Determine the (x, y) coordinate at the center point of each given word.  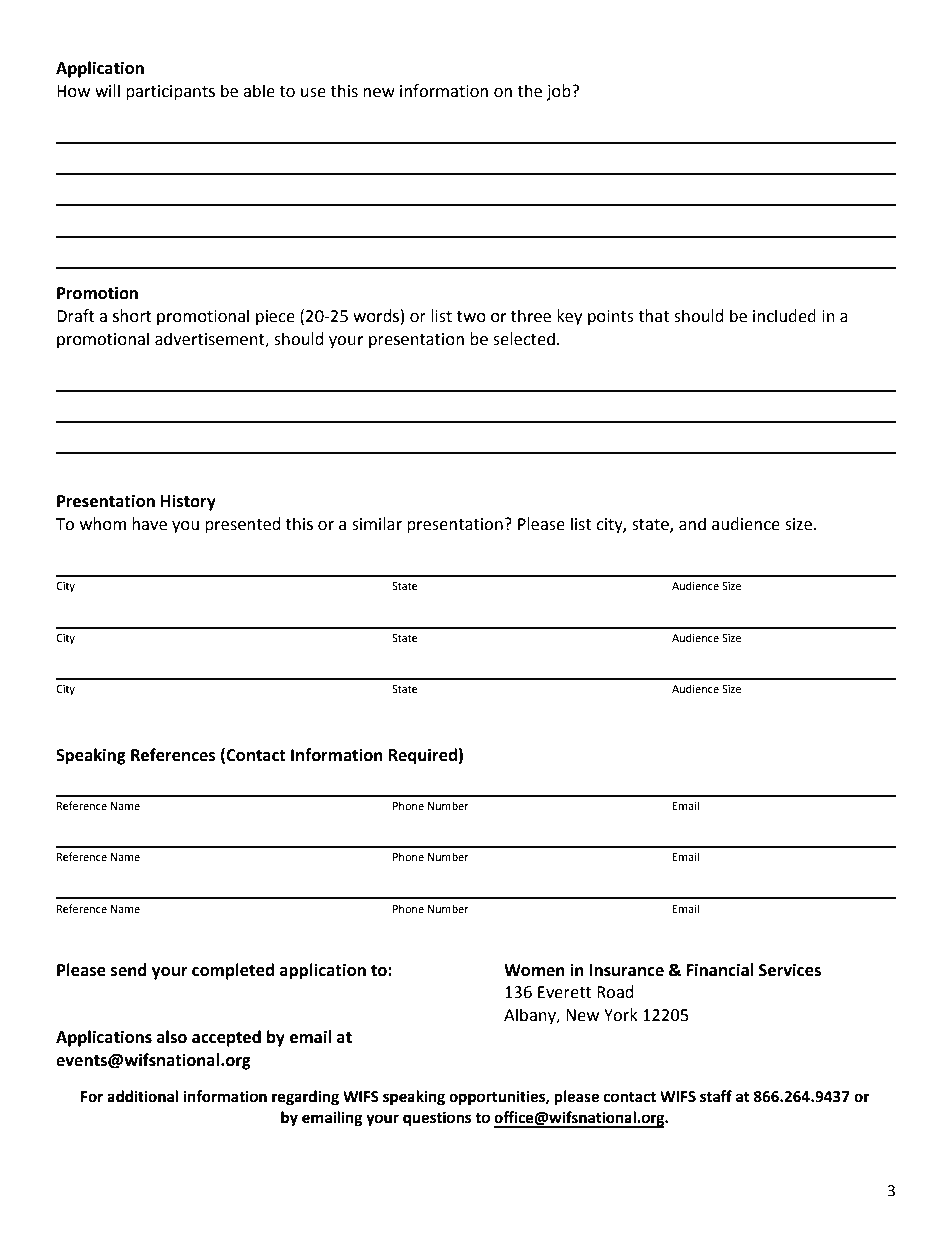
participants (170, 93)
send (129, 970)
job (559, 92)
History (188, 502)
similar (377, 524)
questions (437, 1119)
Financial (720, 970)
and (692, 524)
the (529, 91)
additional (142, 1096)
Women (534, 970)
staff (716, 1096)
